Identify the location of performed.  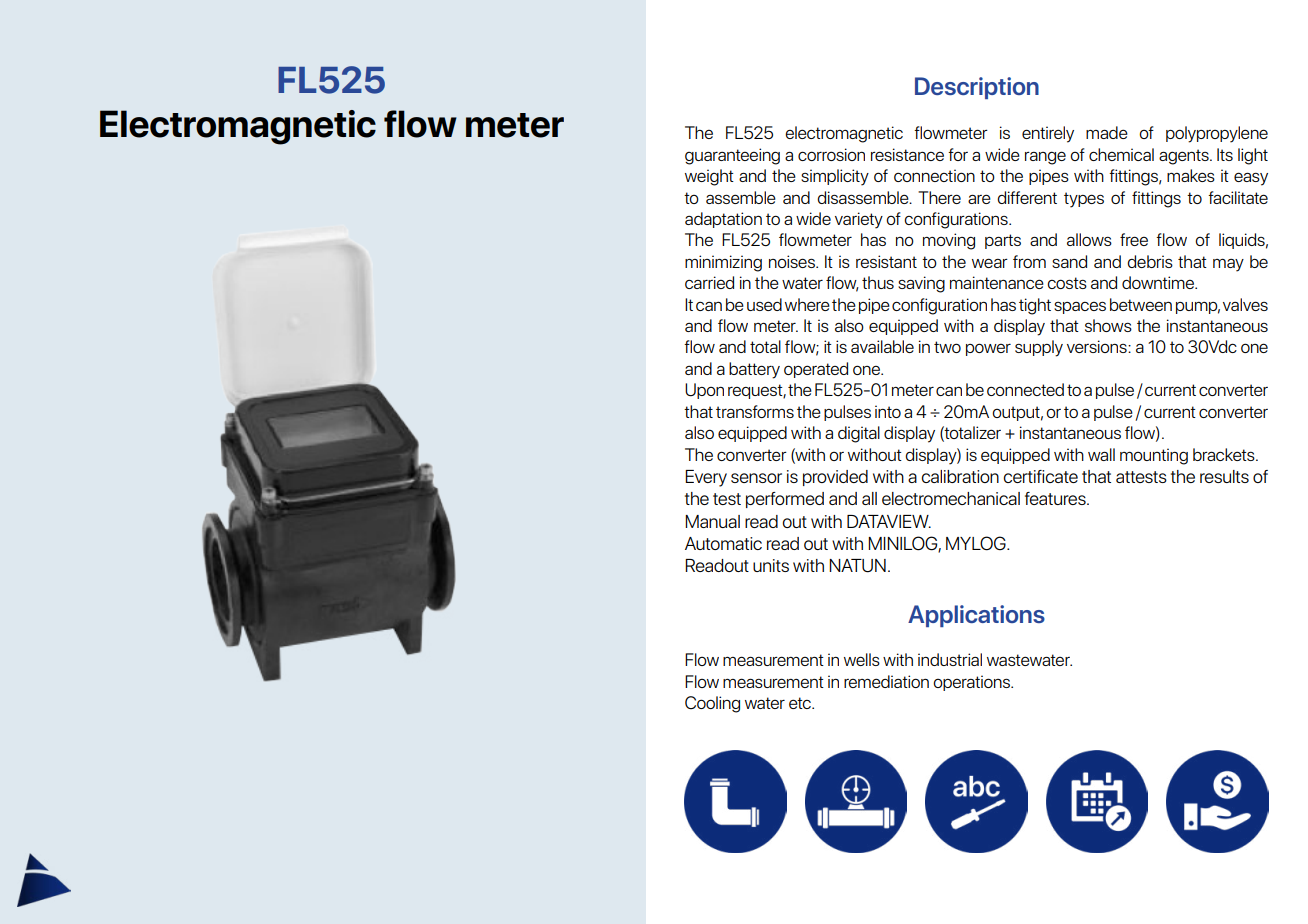
(785, 500).
